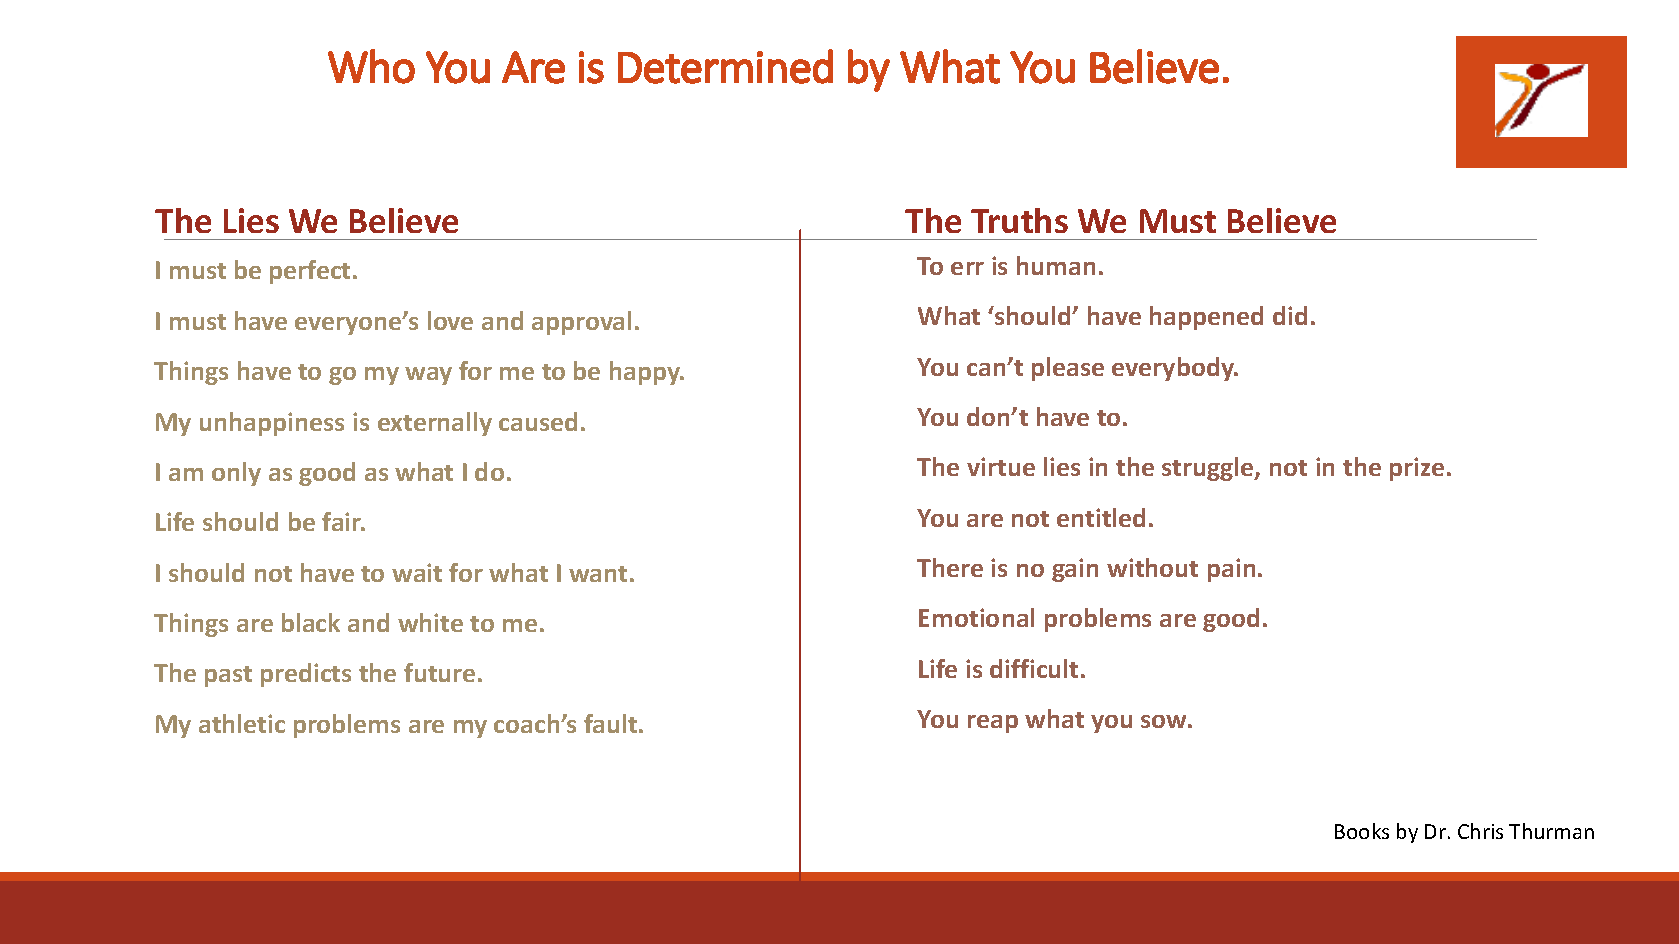 The height and width of the page is (944, 1679). Describe the element at coordinates (993, 724) in the page. I see `reap` at that location.
